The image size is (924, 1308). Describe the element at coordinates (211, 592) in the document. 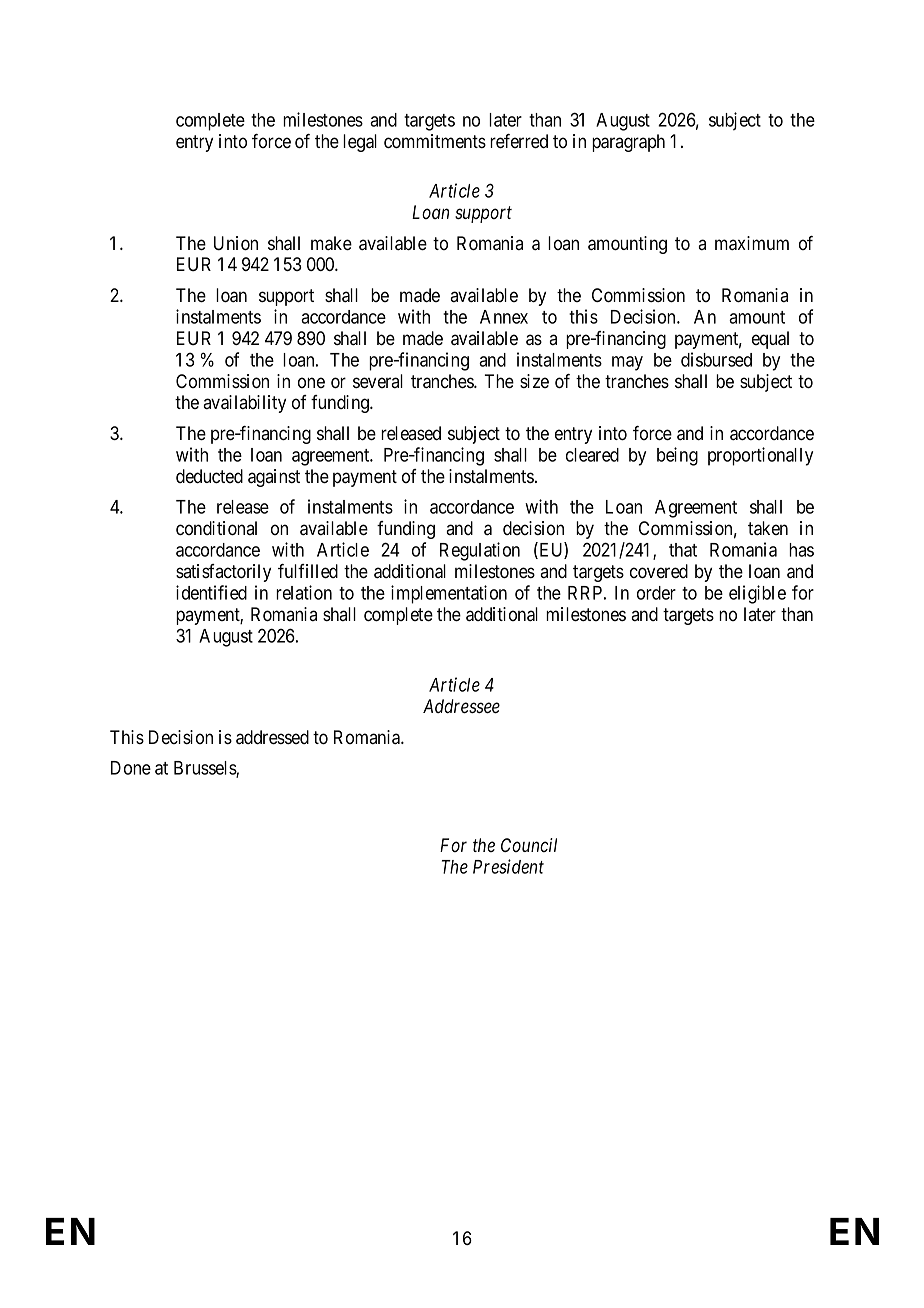

I see `identified` at that location.
